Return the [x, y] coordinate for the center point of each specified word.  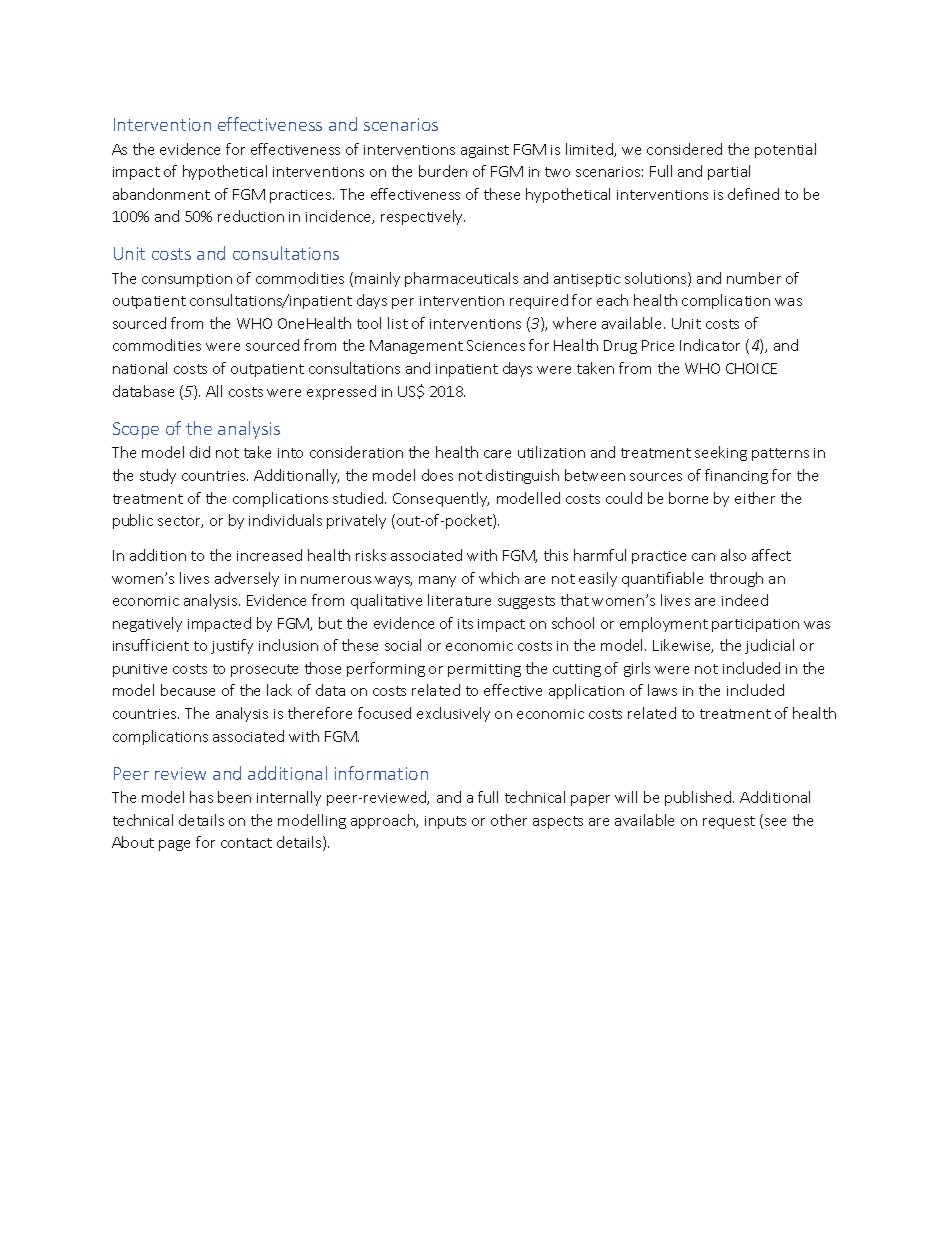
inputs [445, 822]
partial [729, 172]
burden [443, 171]
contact [246, 843]
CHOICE [751, 368]
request [729, 822]
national [140, 368]
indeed [745, 600]
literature [459, 600]
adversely [247, 579]
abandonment [161, 194]
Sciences [496, 345]
